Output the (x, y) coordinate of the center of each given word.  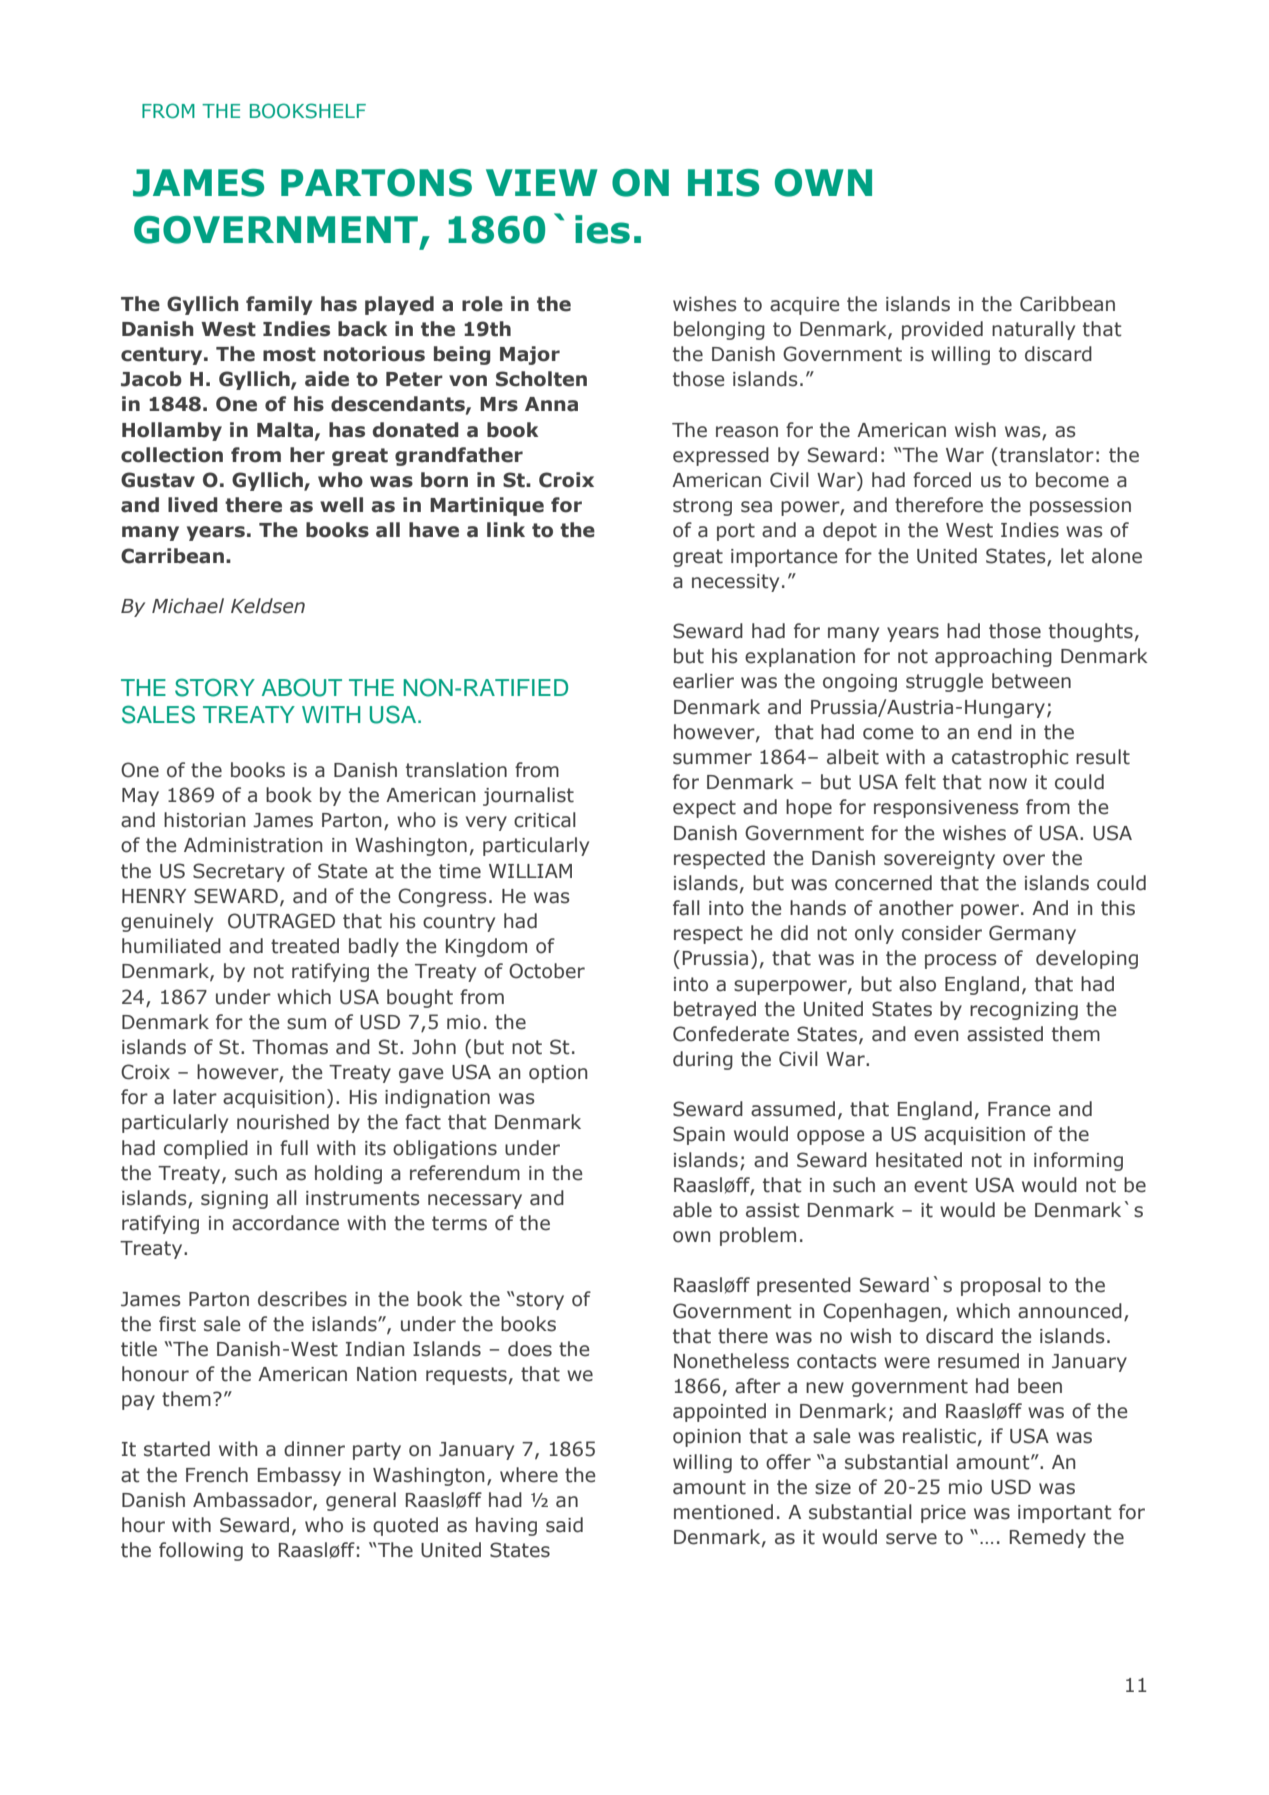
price (943, 1514)
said (564, 1525)
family (279, 305)
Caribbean (1067, 304)
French (217, 1475)
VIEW (541, 182)
